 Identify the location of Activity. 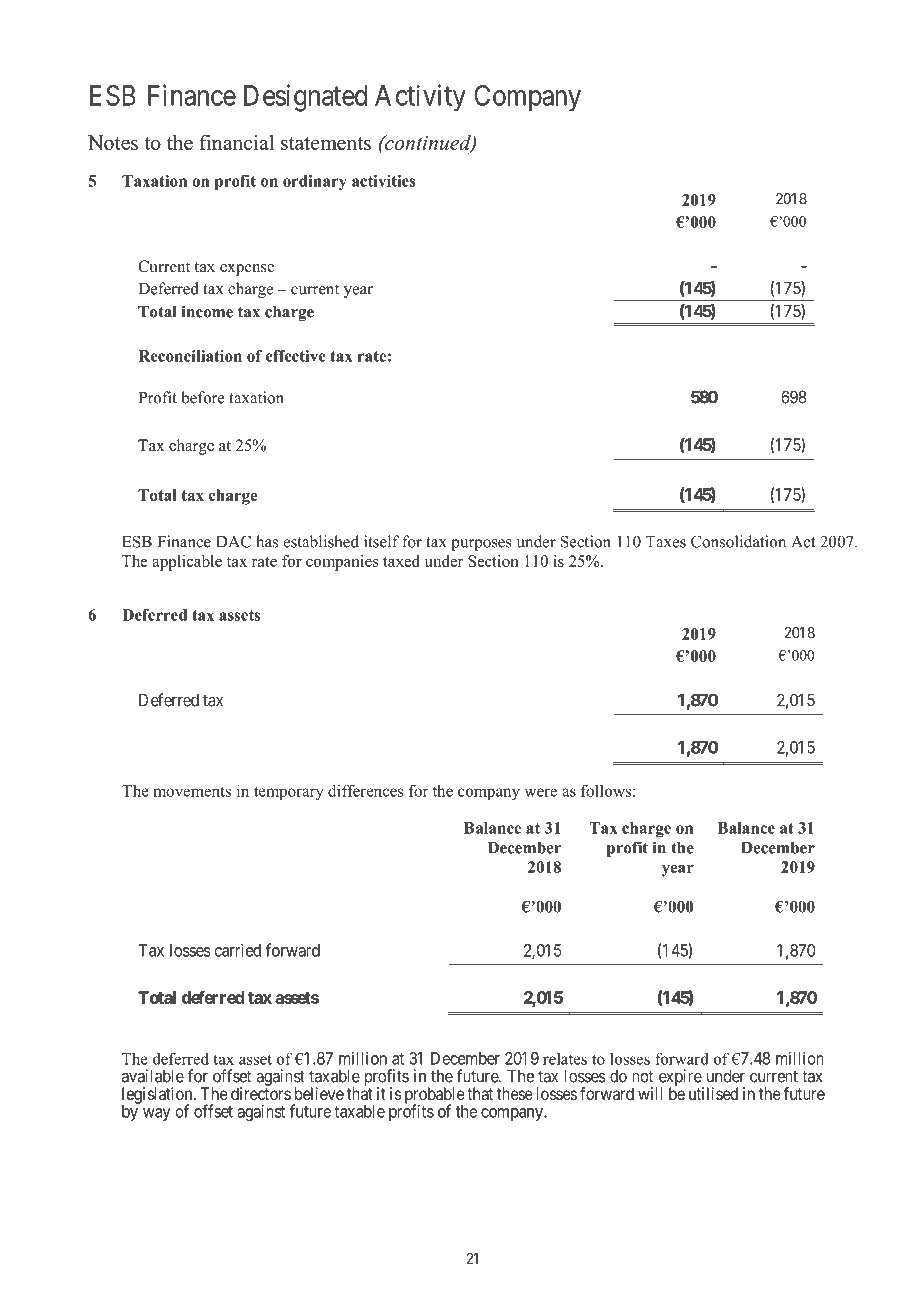
(420, 98).
